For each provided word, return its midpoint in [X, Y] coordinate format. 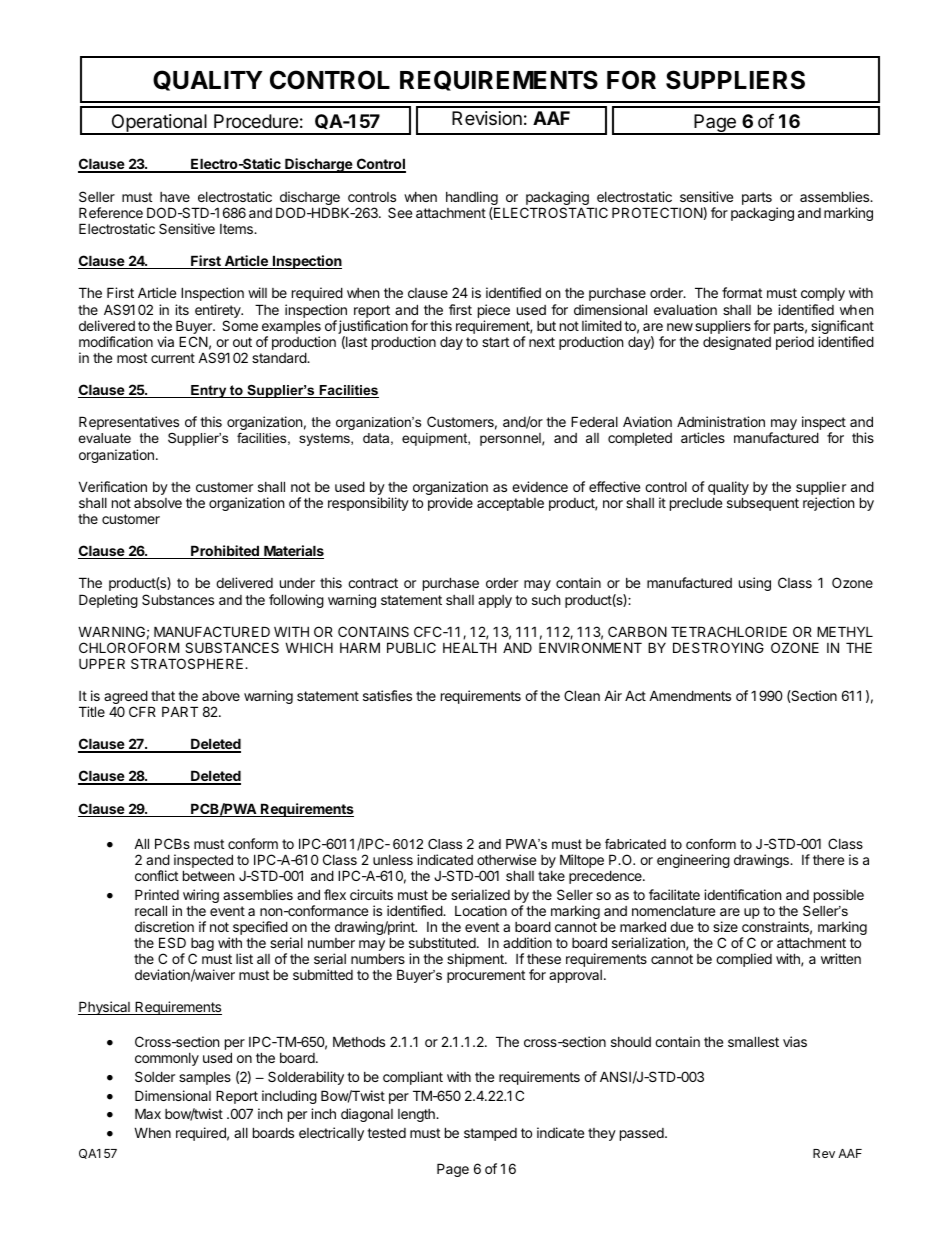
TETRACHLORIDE [729, 631]
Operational [159, 124]
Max [148, 1113]
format [742, 292]
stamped [490, 1134]
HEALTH [469, 647]
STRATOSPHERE [188, 663]
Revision [487, 118]
